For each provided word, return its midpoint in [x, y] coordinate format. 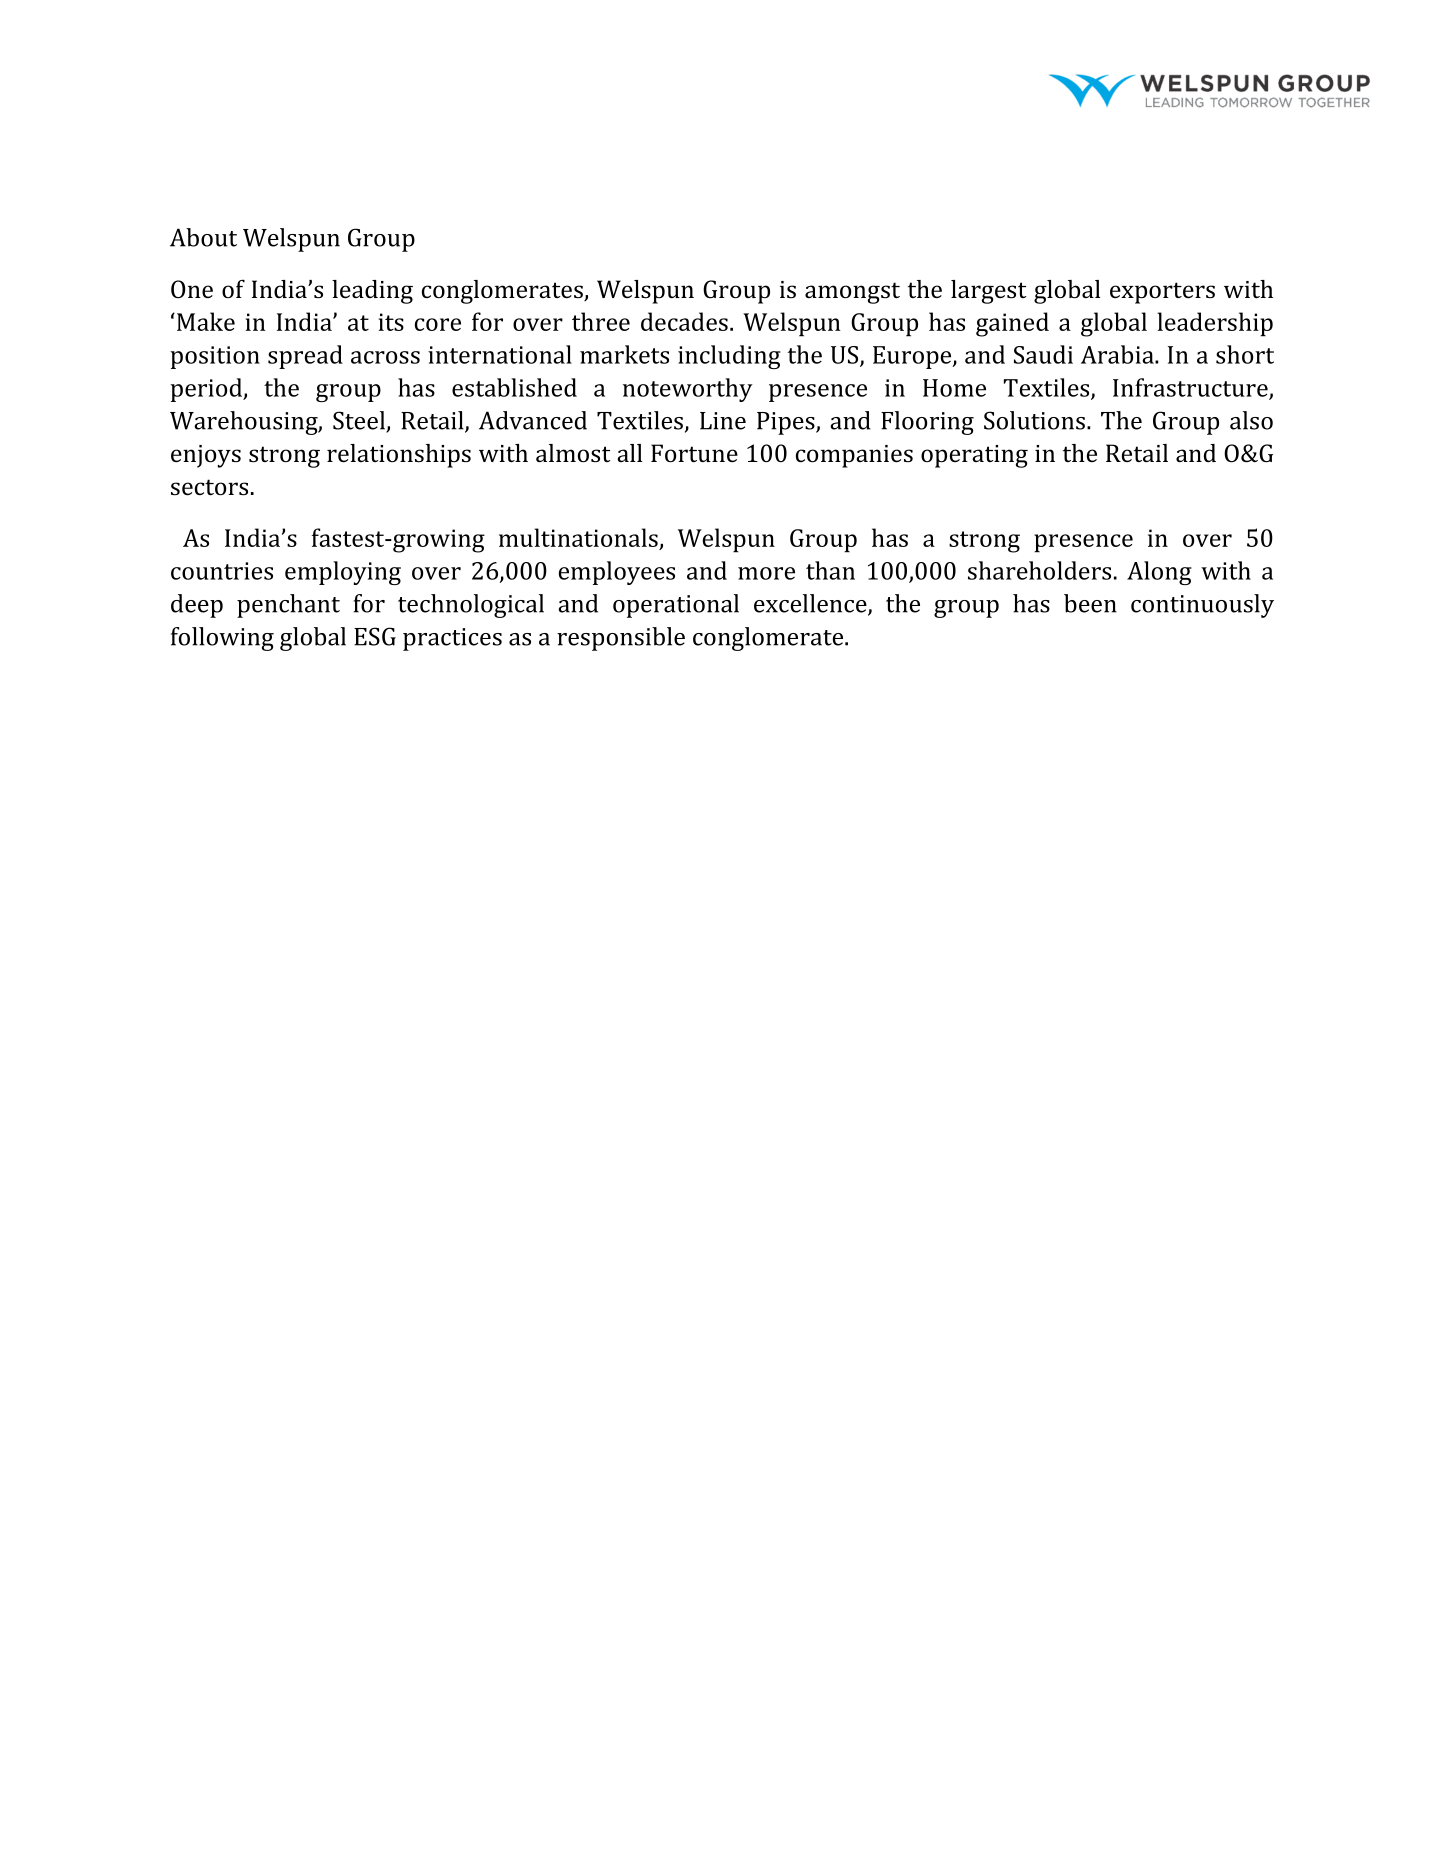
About [203, 237]
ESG [375, 636]
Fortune [694, 453]
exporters [1162, 293]
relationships [399, 456]
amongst [852, 293]
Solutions [1034, 420]
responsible [621, 639]
